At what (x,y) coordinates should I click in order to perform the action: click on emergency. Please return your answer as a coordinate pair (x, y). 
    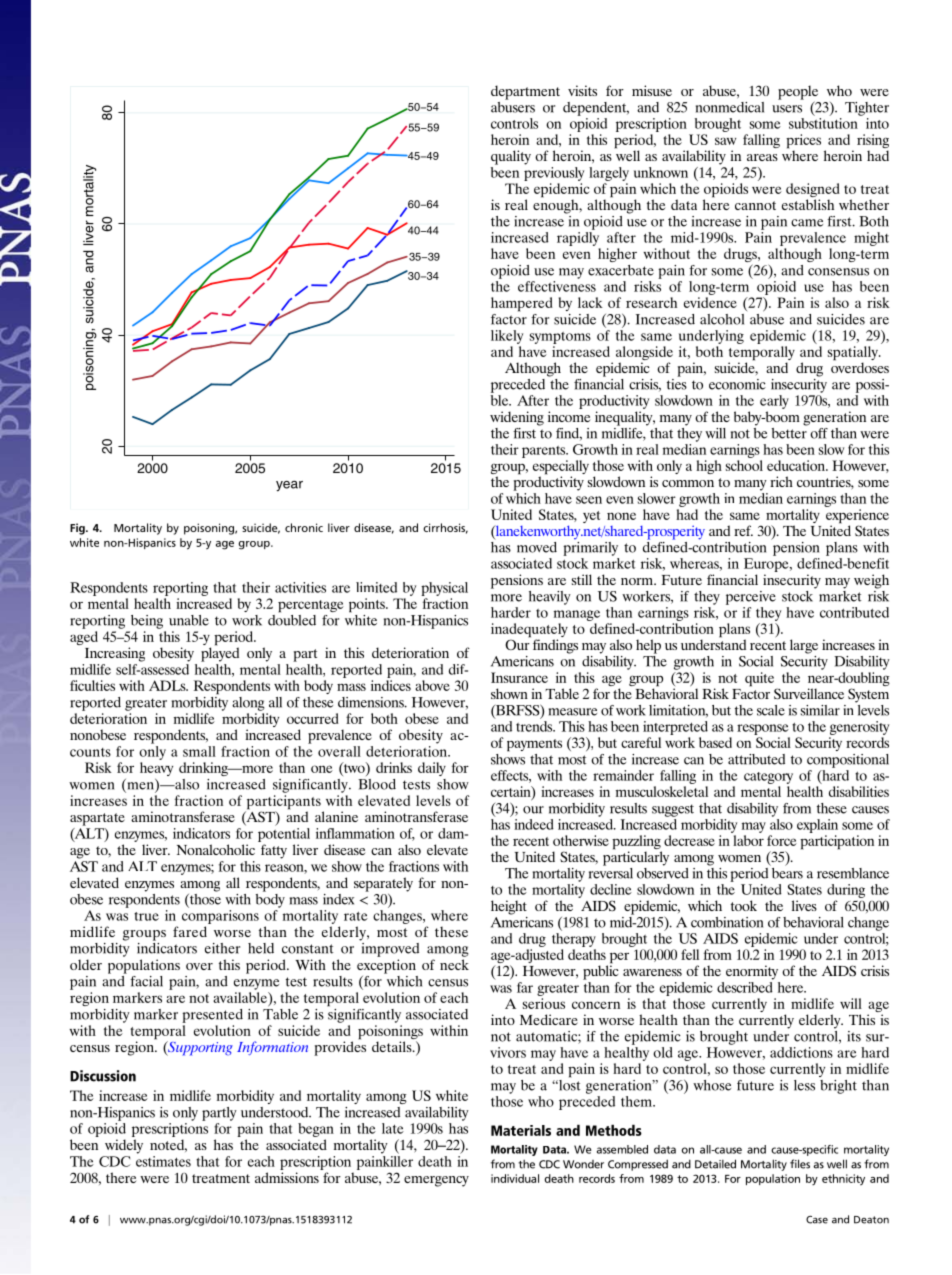
    Looking at the image, I should click on (436, 1181).
